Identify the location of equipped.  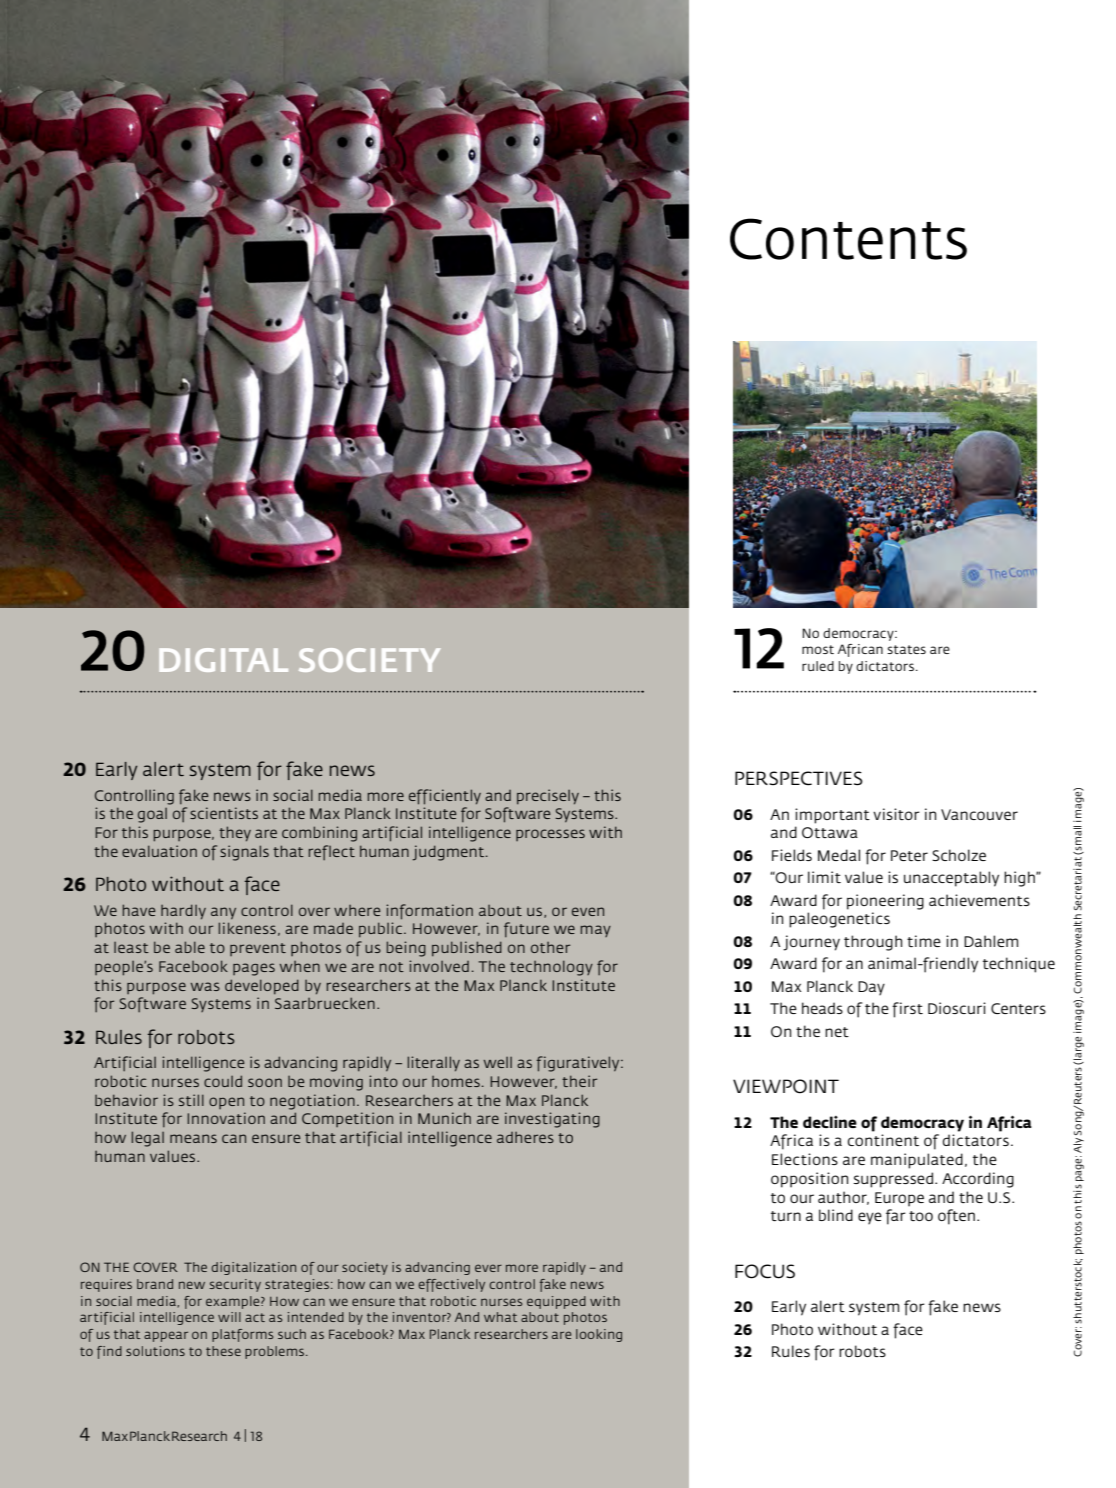
(556, 1302).
